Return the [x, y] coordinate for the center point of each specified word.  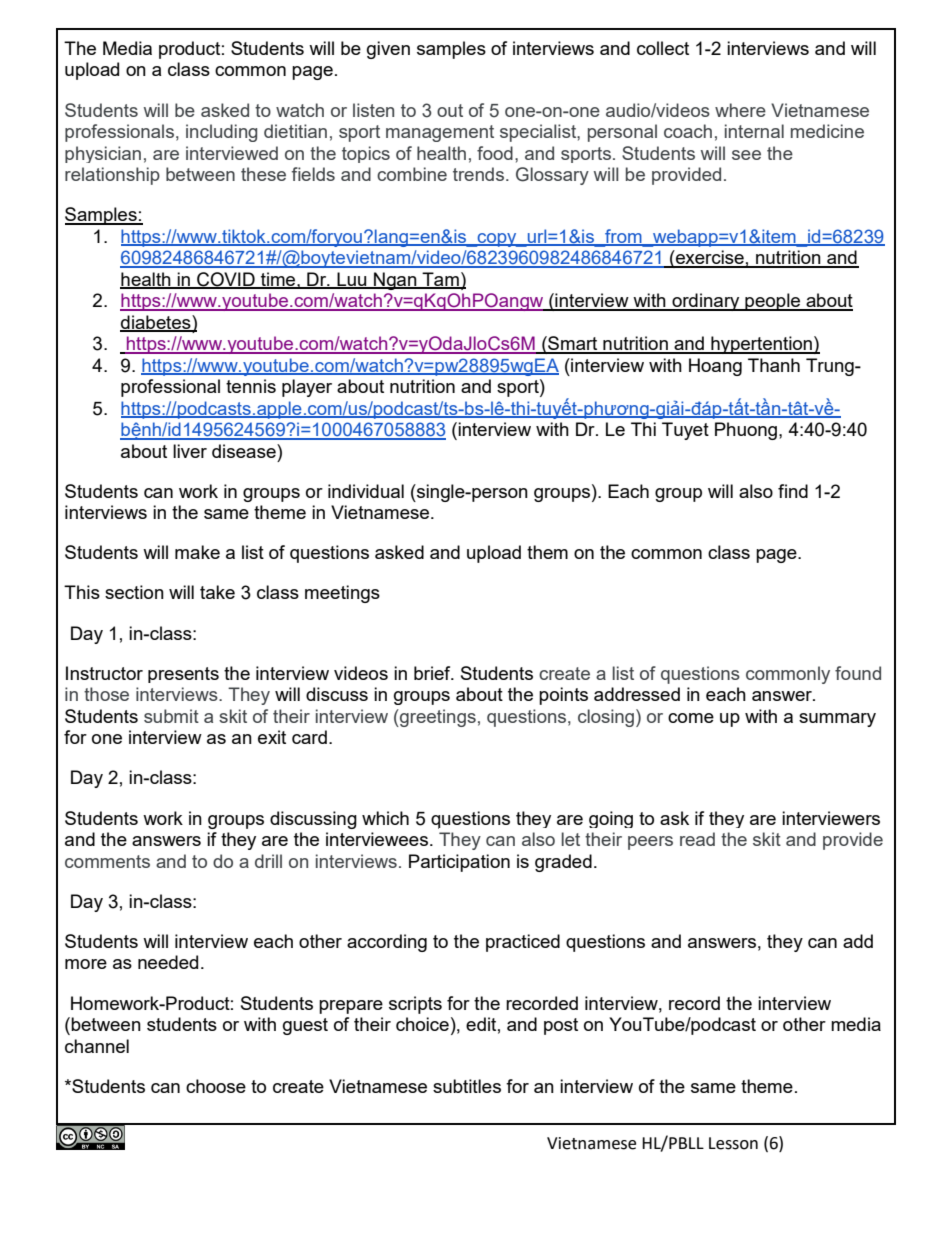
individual [366, 491]
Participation [459, 863]
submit [171, 716]
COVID [226, 280]
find [793, 491]
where [740, 110]
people [772, 302]
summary [837, 720]
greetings [437, 718]
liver [190, 451]
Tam [441, 280]
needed [168, 962]
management [440, 133]
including [221, 133]
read [697, 839]
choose [216, 1086]
